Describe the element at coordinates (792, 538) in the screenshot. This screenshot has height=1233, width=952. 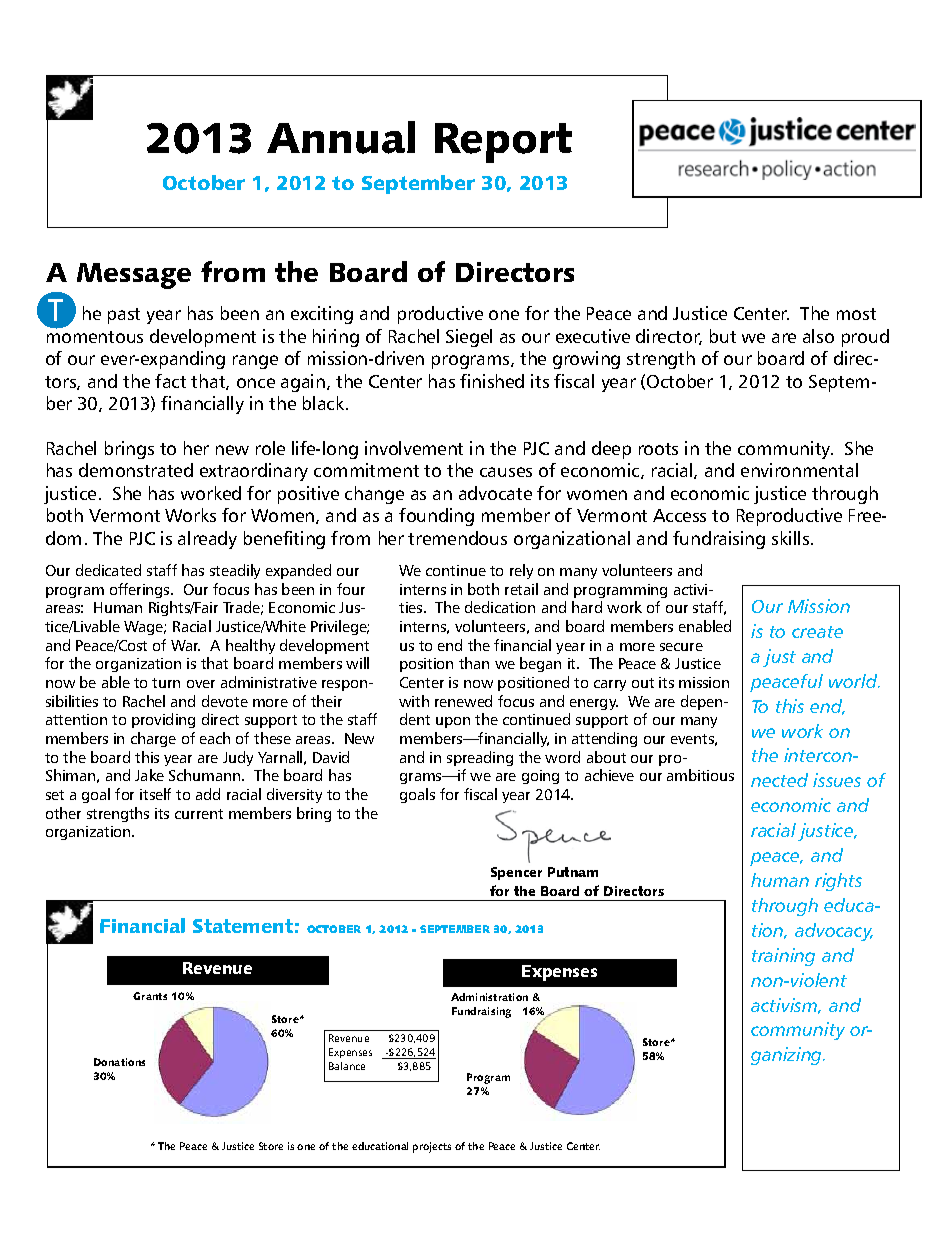
I see `skills` at that location.
